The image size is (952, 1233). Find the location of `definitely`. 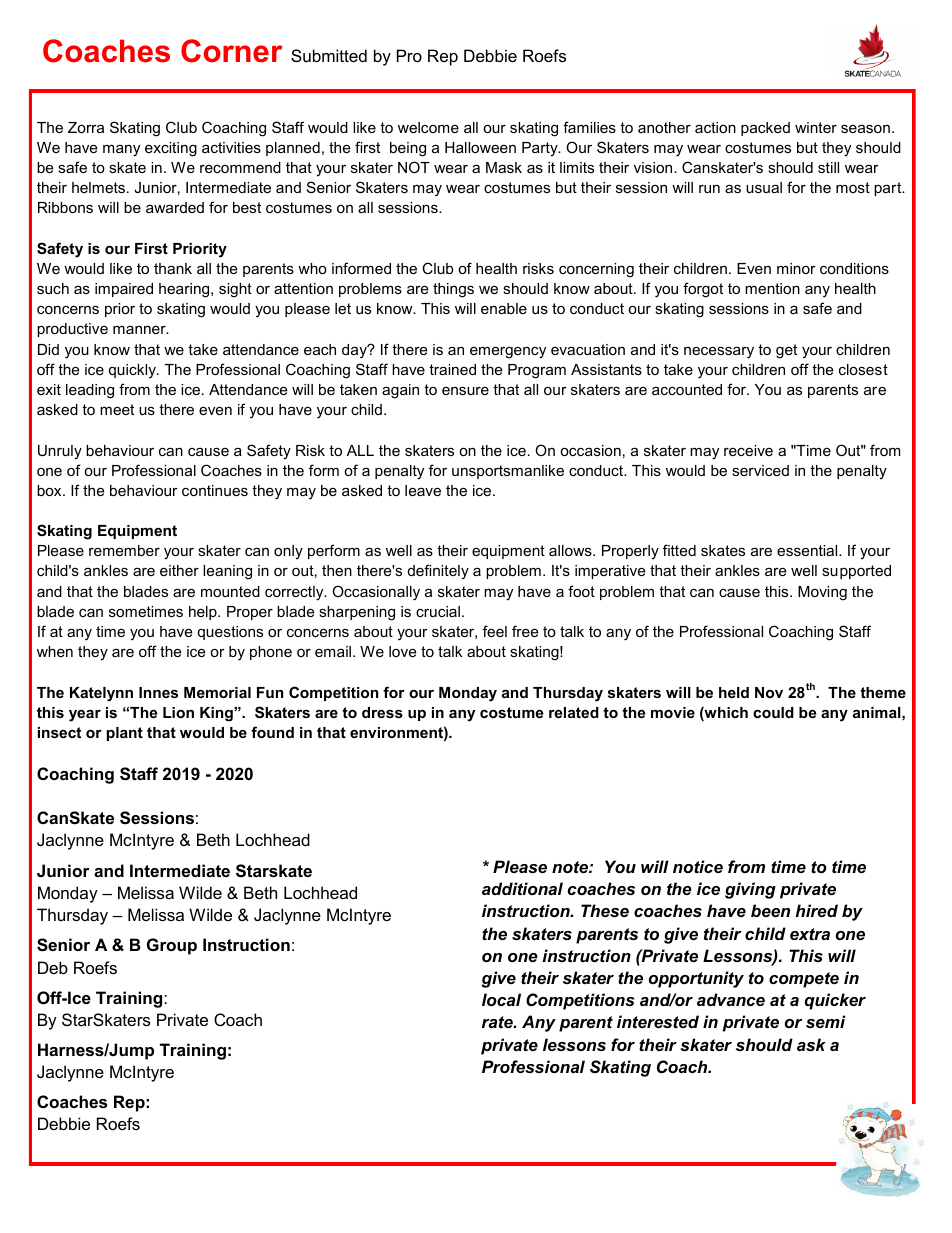

definitely is located at coordinates (438, 572).
